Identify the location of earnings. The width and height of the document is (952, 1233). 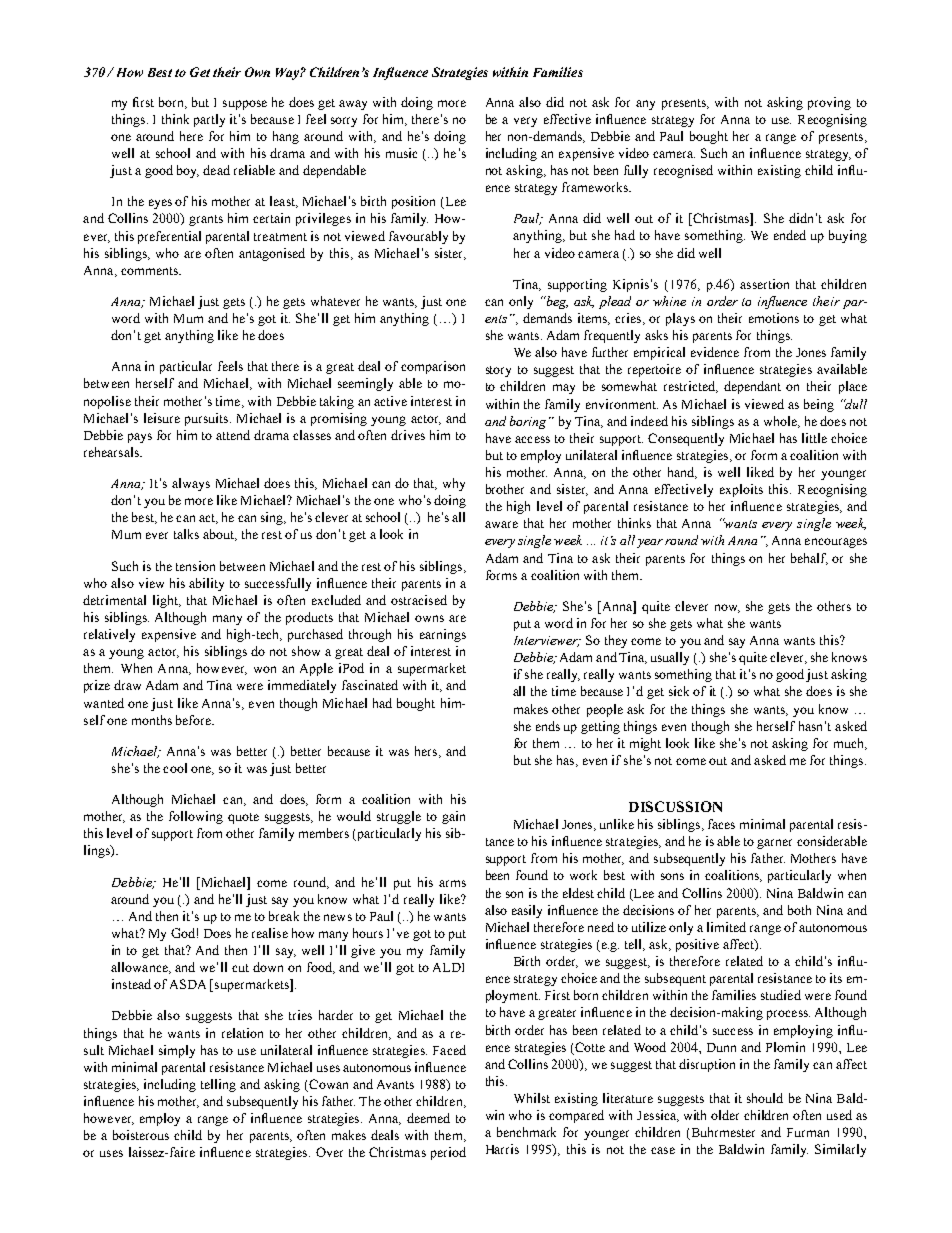
(443, 635).
